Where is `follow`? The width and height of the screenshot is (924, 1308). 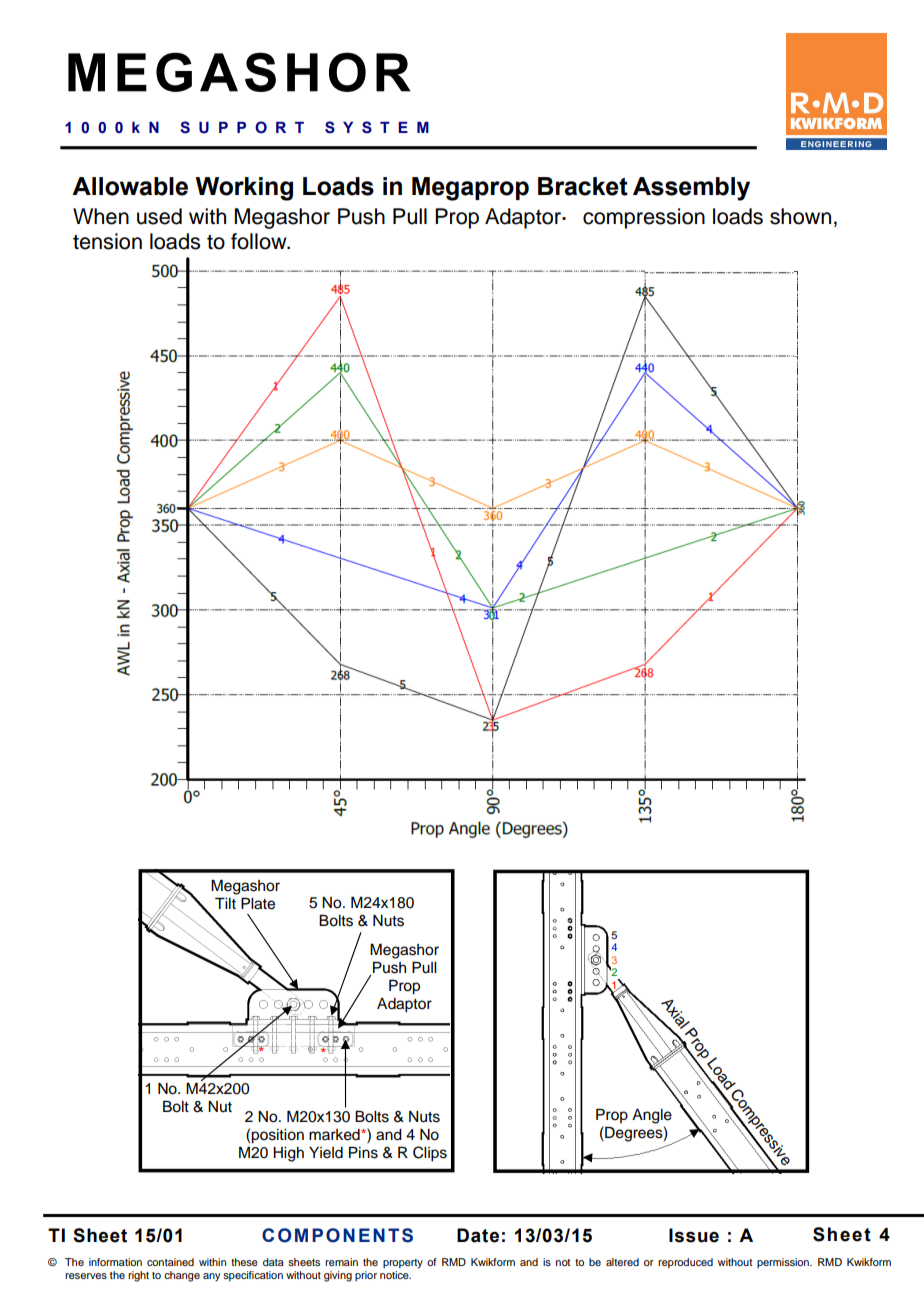
follow is located at coordinates (260, 241).
